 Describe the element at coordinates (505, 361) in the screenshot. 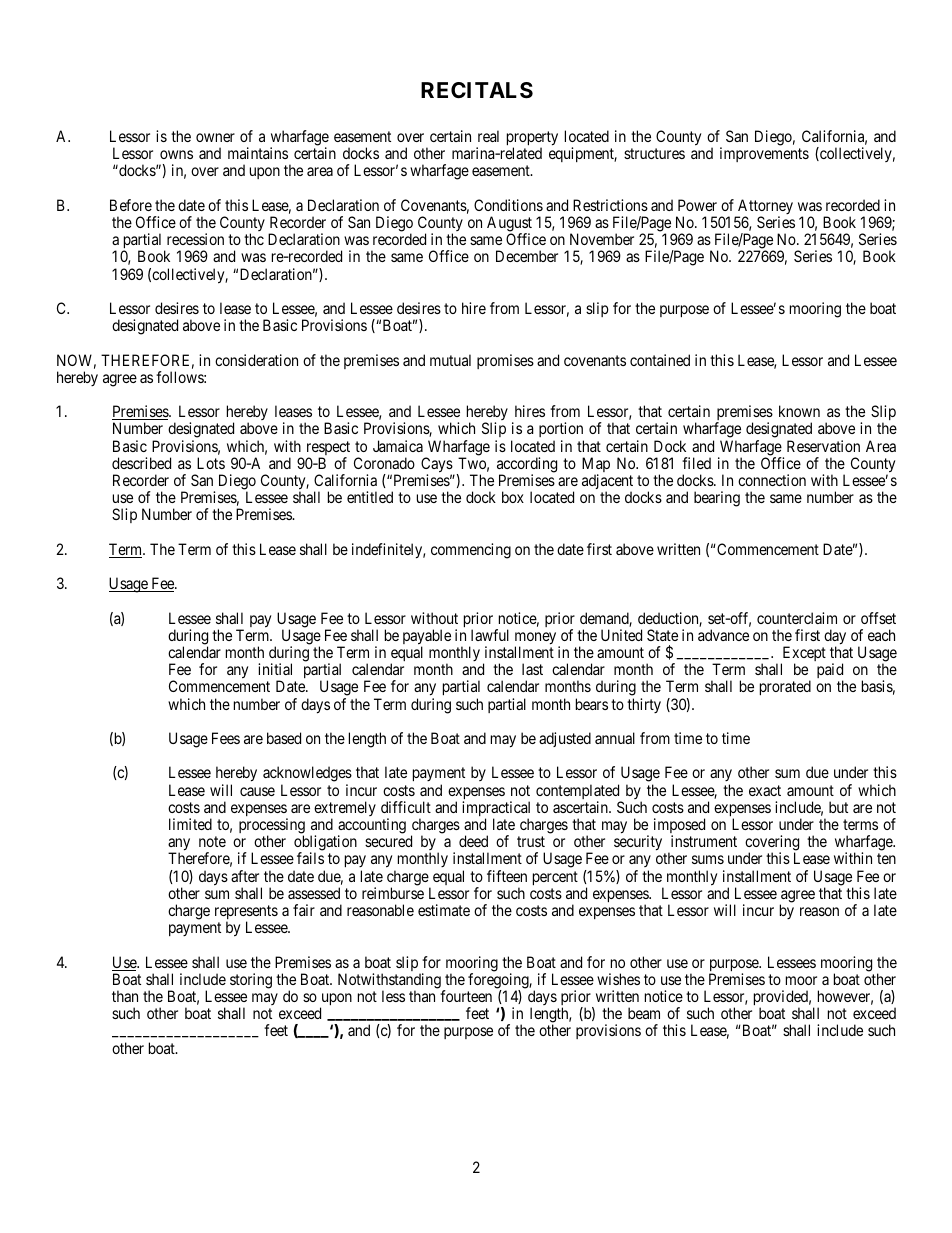

I see `promises` at that location.
